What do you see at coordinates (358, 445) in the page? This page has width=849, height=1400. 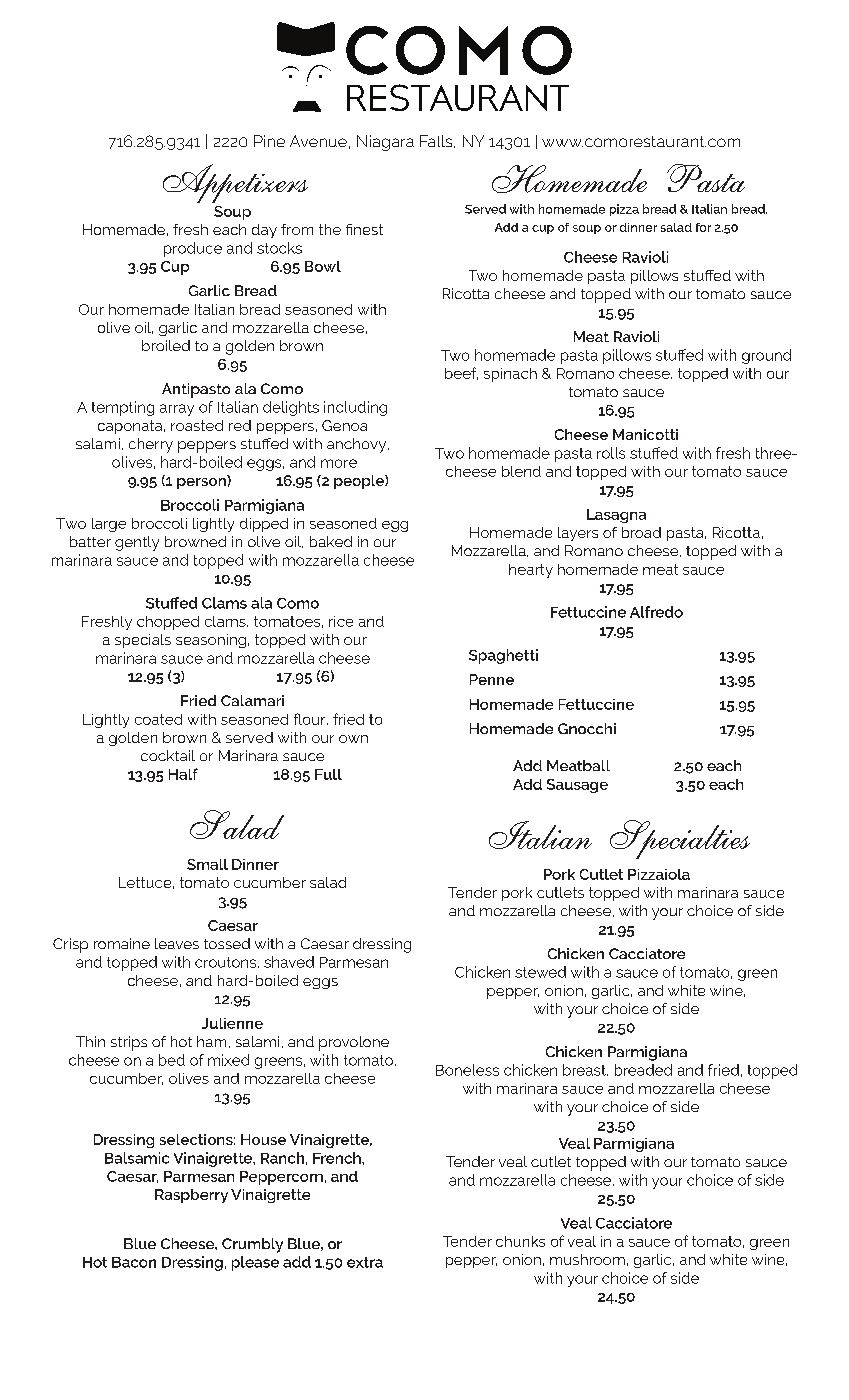 I see `anchovy` at bounding box center [358, 445].
